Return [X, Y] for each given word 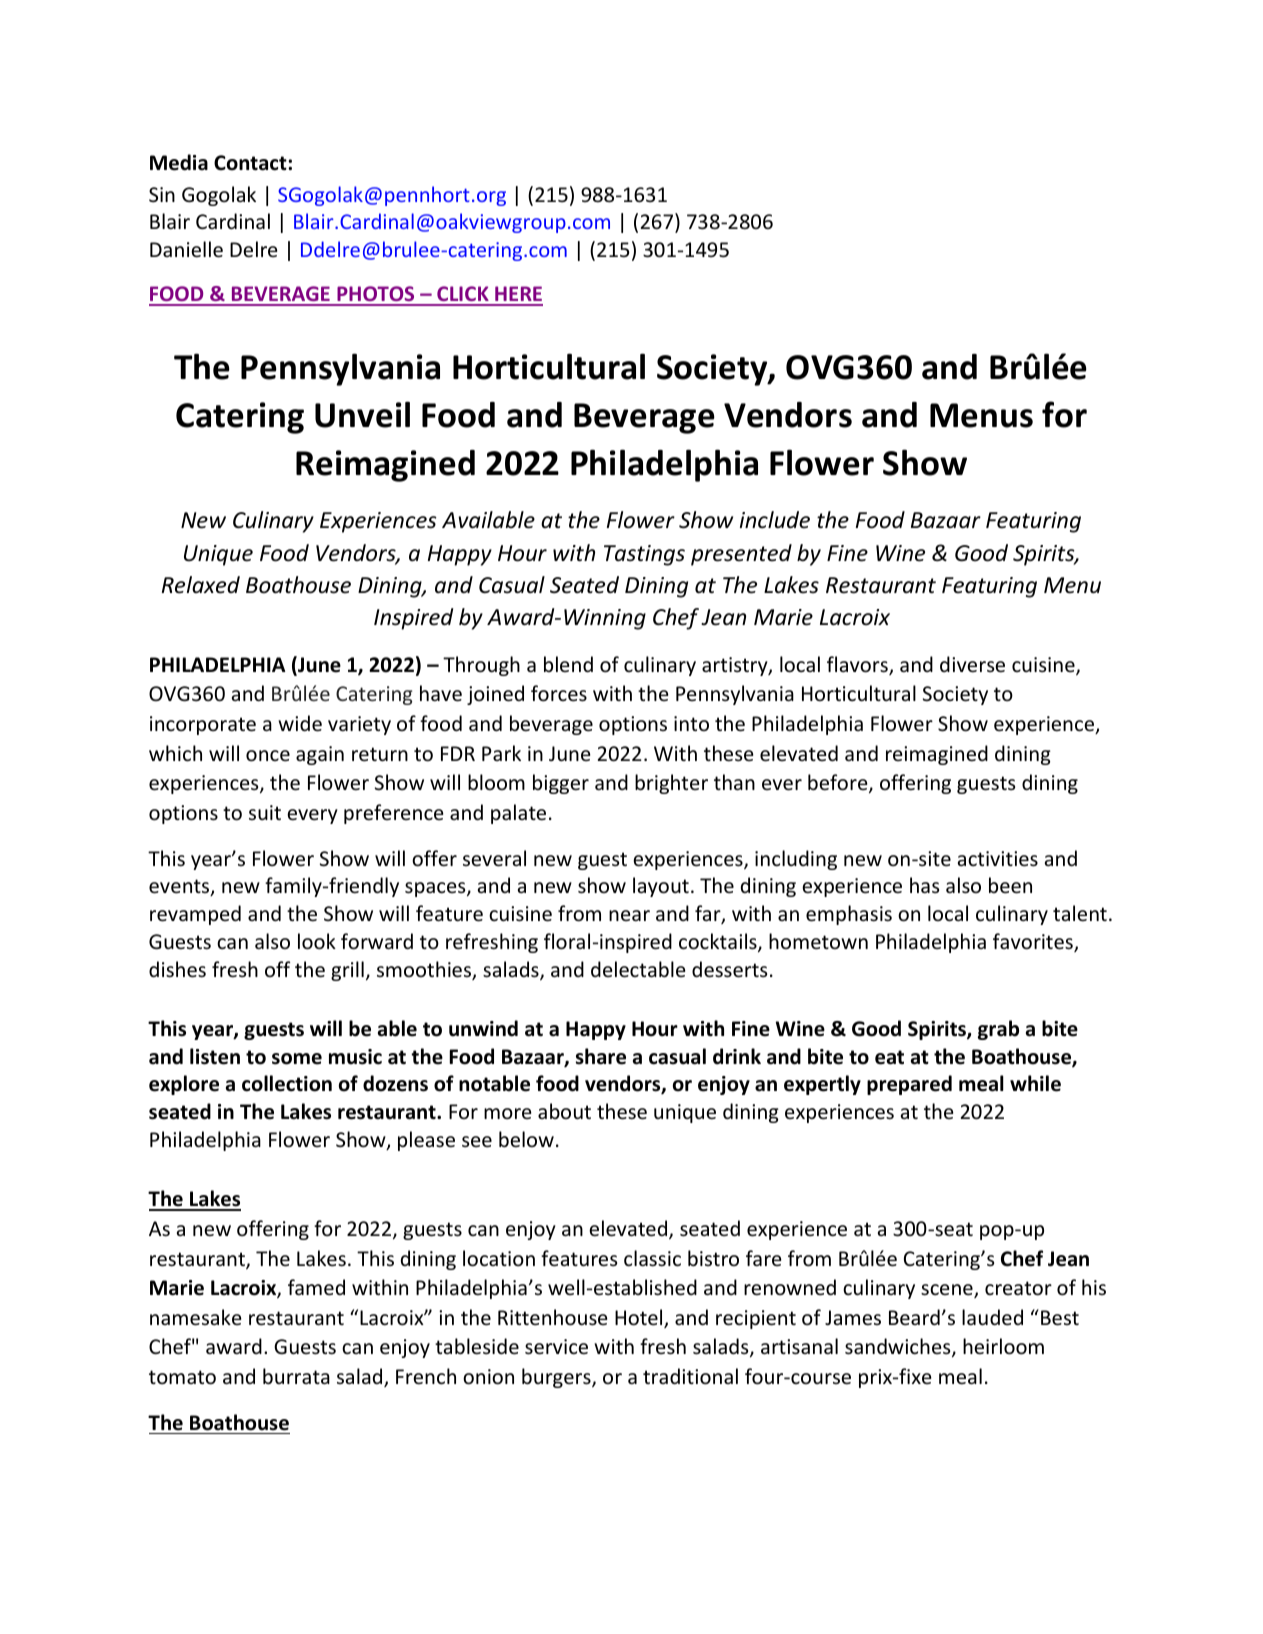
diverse [972, 664]
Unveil [362, 414]
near [629, 915]
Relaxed [201, 585]
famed [316, 1287]
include [775, 520]
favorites [1034, 942]
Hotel [640, 1318]
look [317, 941]
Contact [251, 163]
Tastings [644, 555]
